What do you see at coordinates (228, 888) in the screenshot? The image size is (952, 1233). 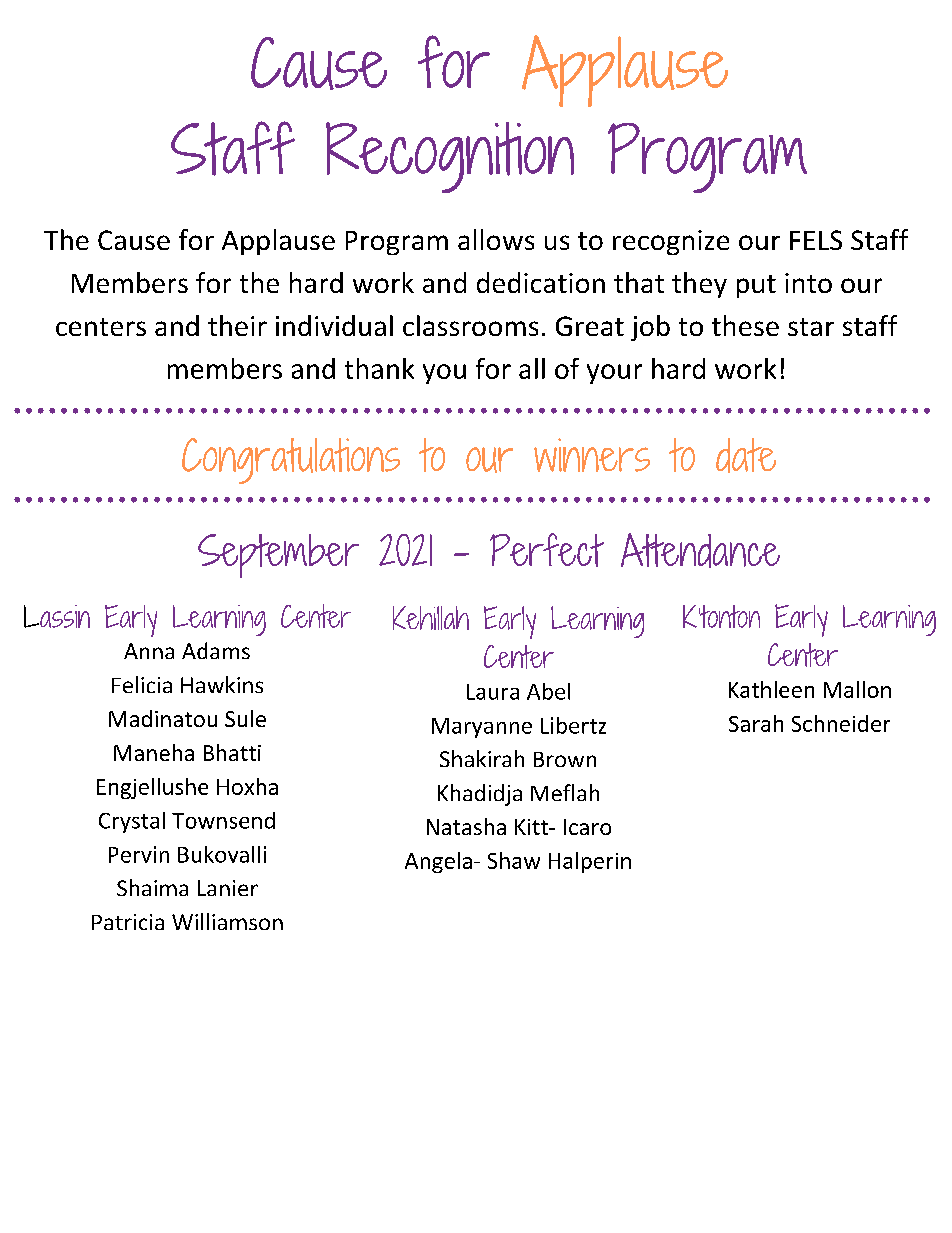 I see `Lanier` at bounding box center [228, 888].
